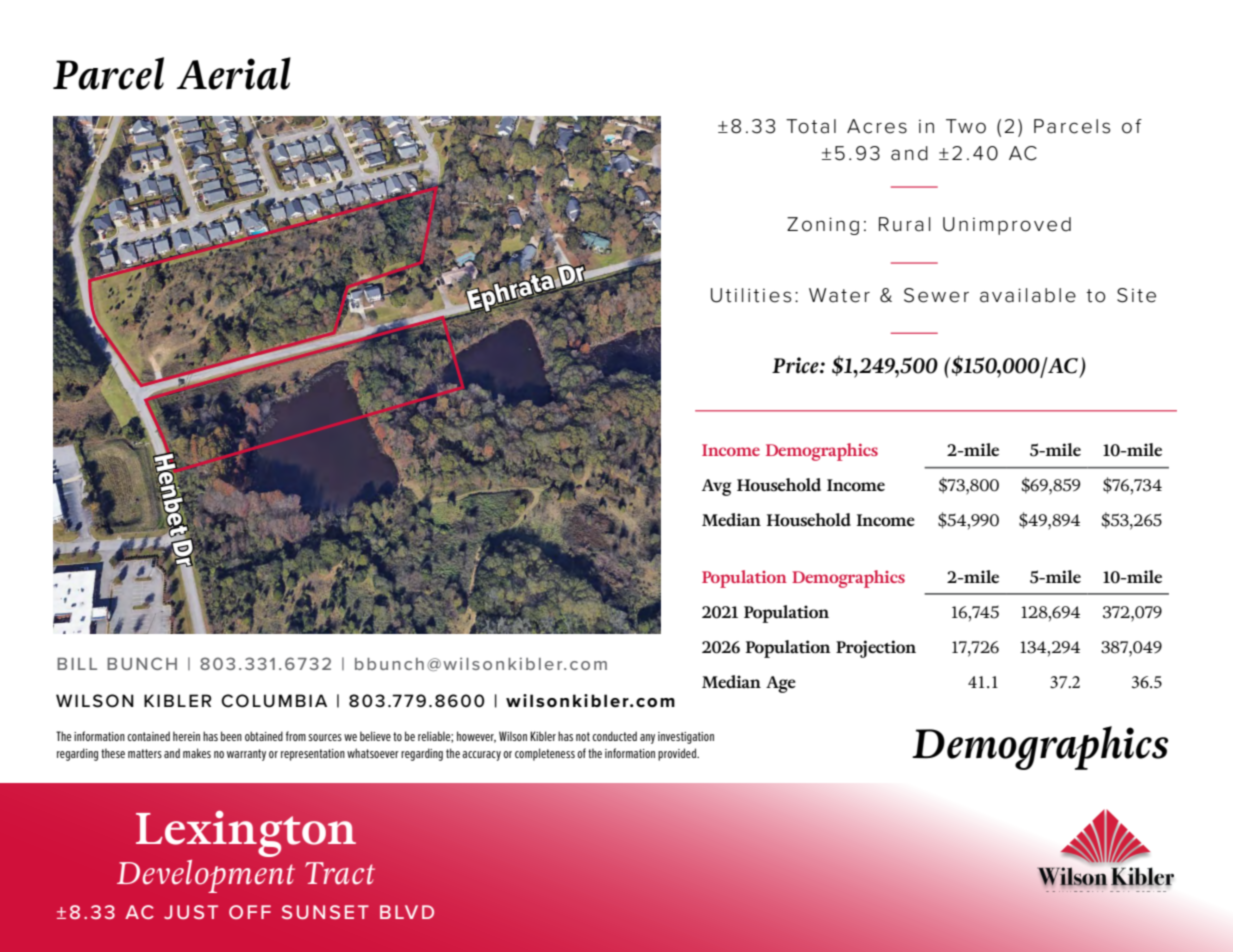 Image resolution: width=1233 pixels, height=952 pixels. Describe the element at coordinates (781, 684) in the screenshot. I see `Age` at that location.
